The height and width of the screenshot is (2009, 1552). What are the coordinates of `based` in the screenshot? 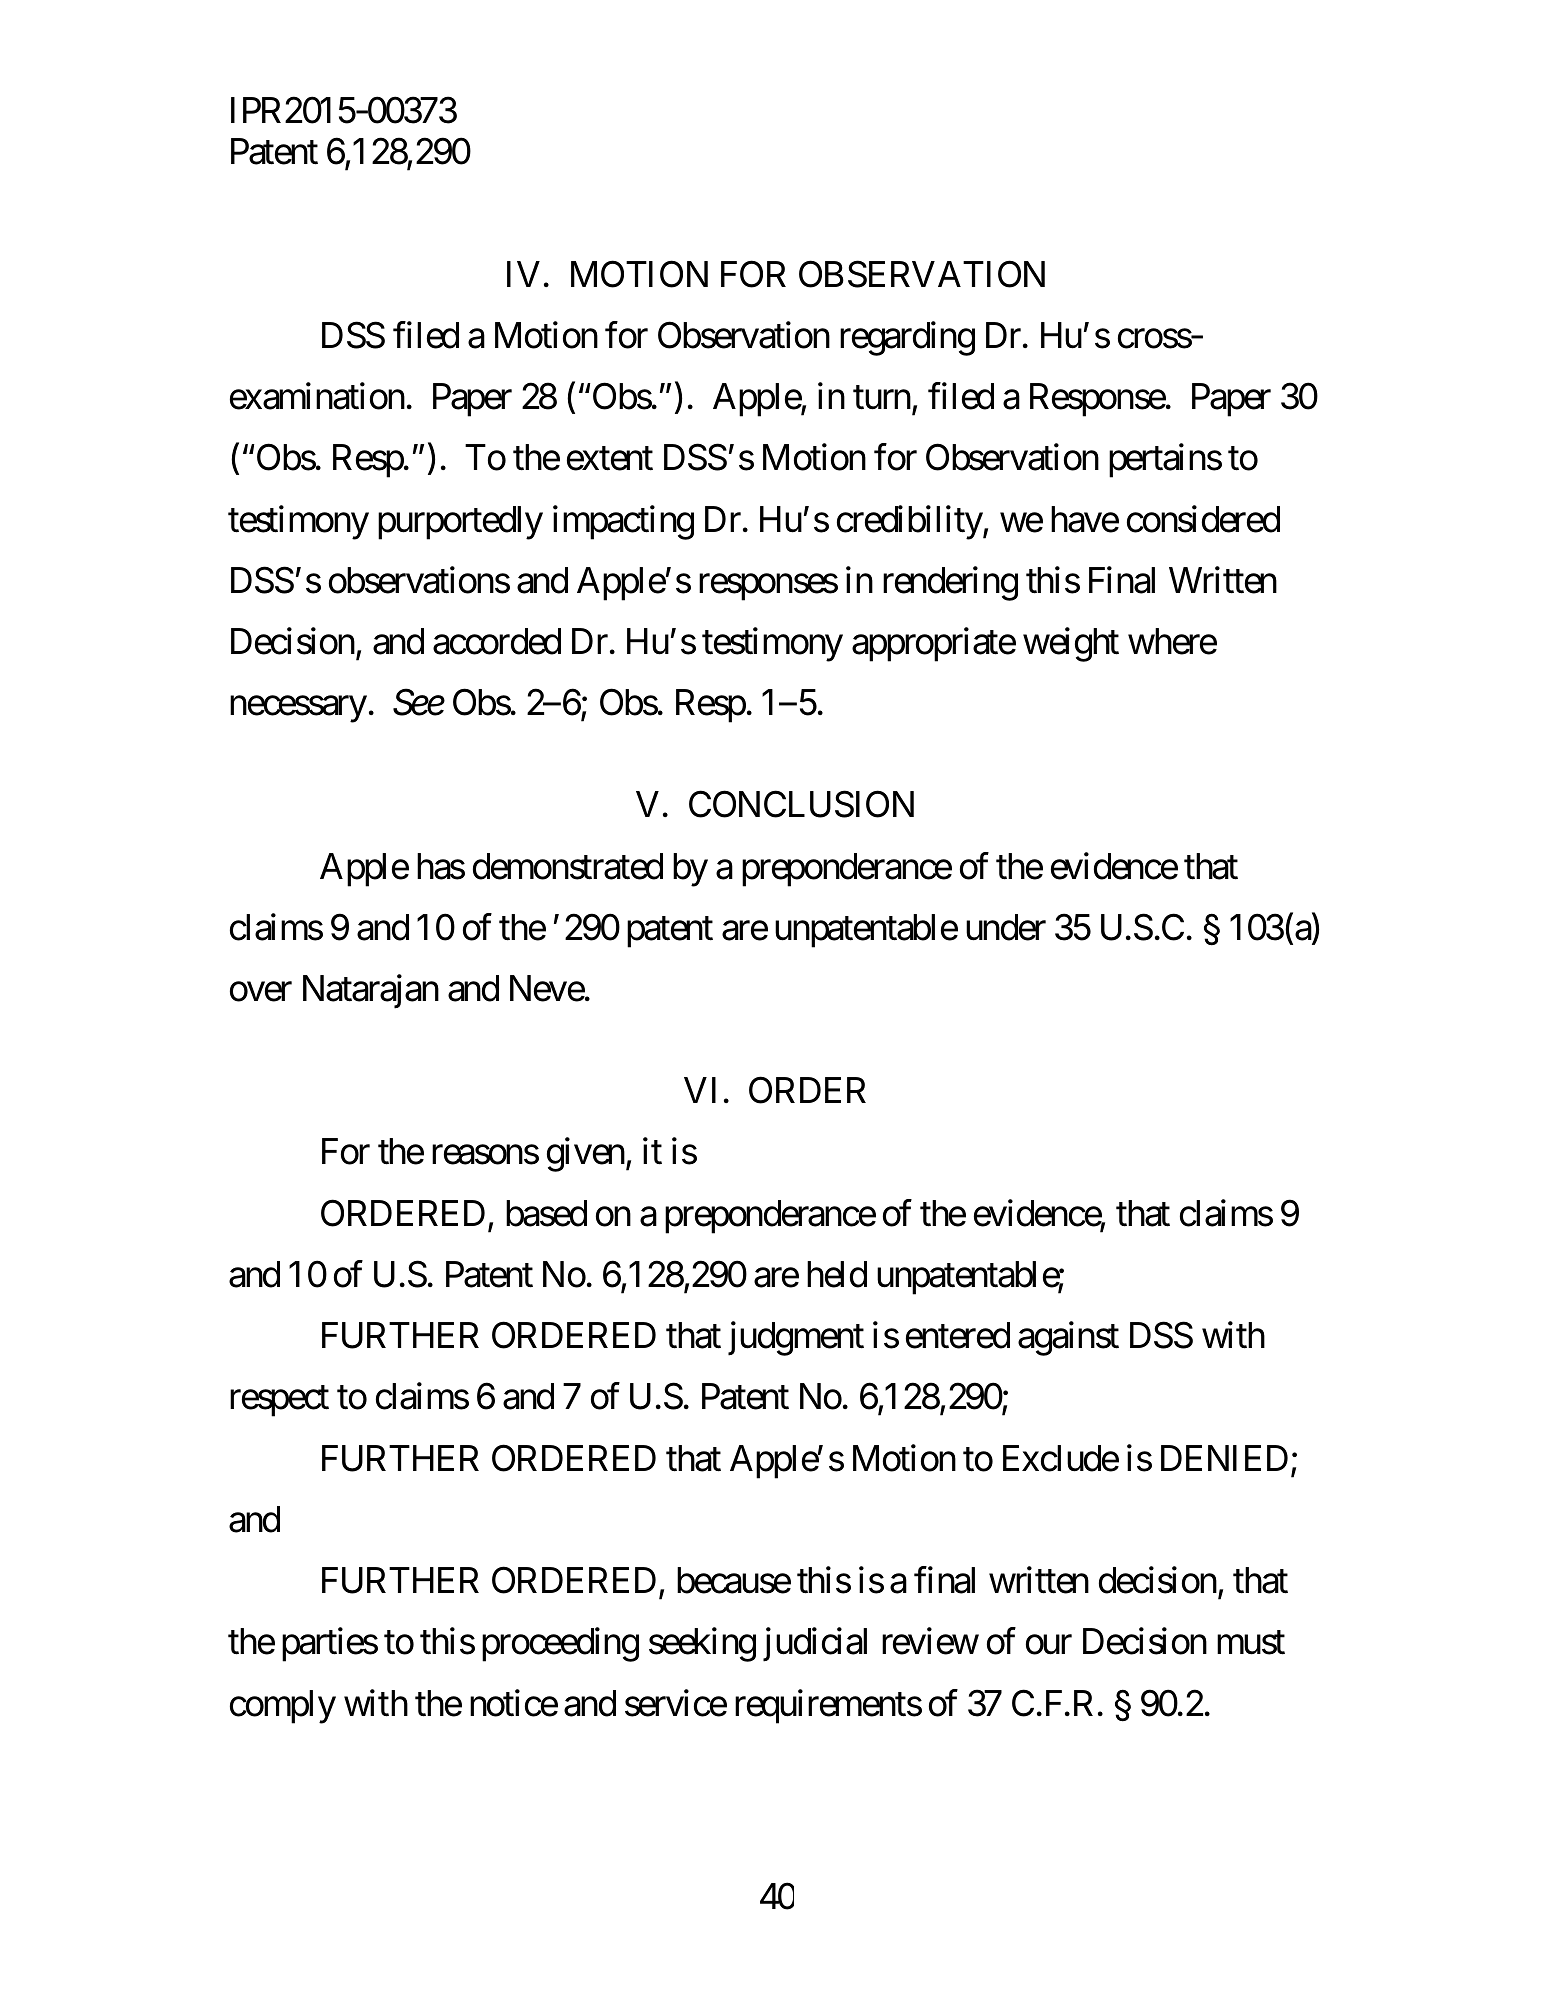 It's located at (546, 1213).
